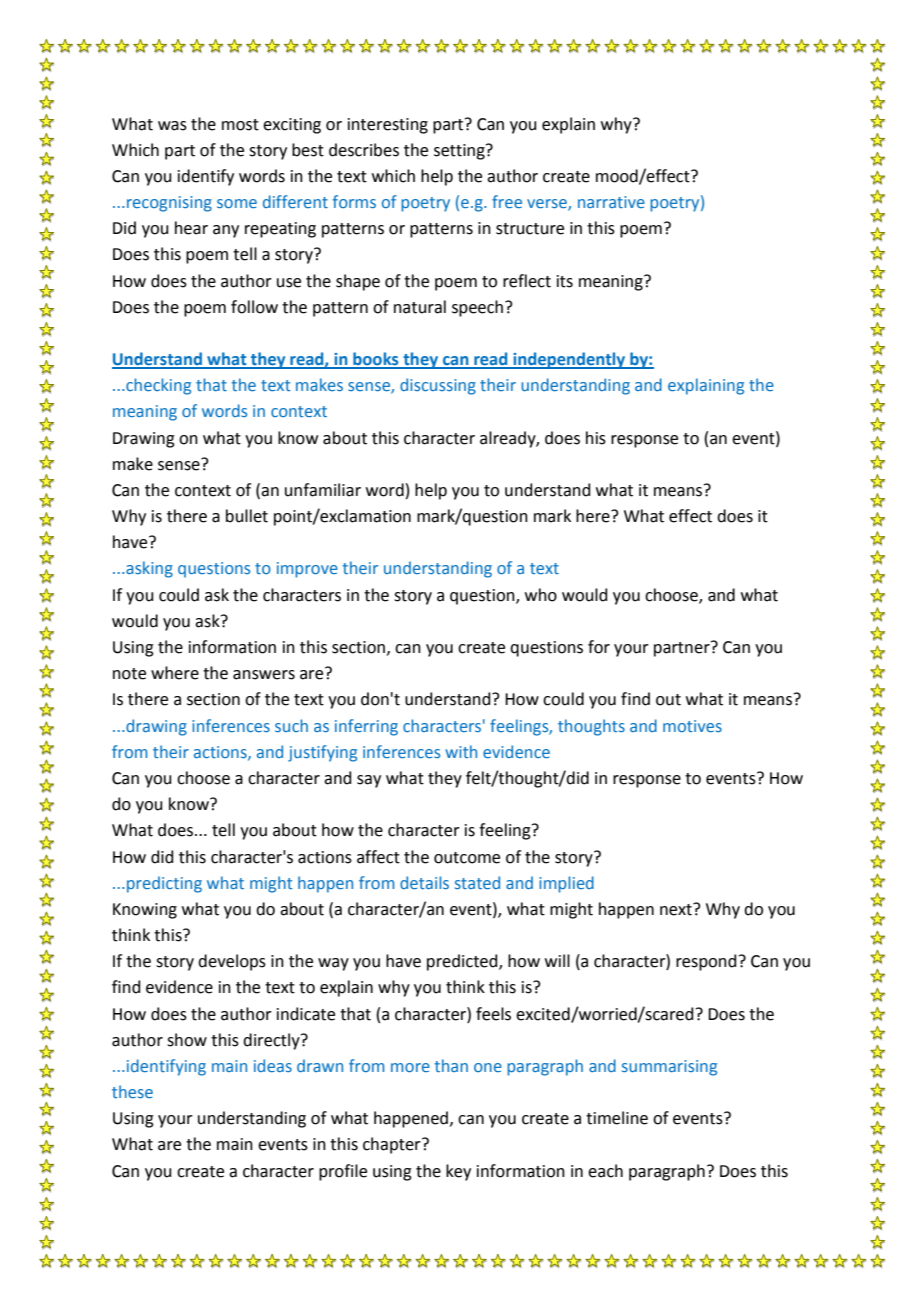 Image resolution: width=924 pixels, height=1308 pixels. Describe the element at coordinates (460, 152) in the screenshot. I see `setting` at that location.
